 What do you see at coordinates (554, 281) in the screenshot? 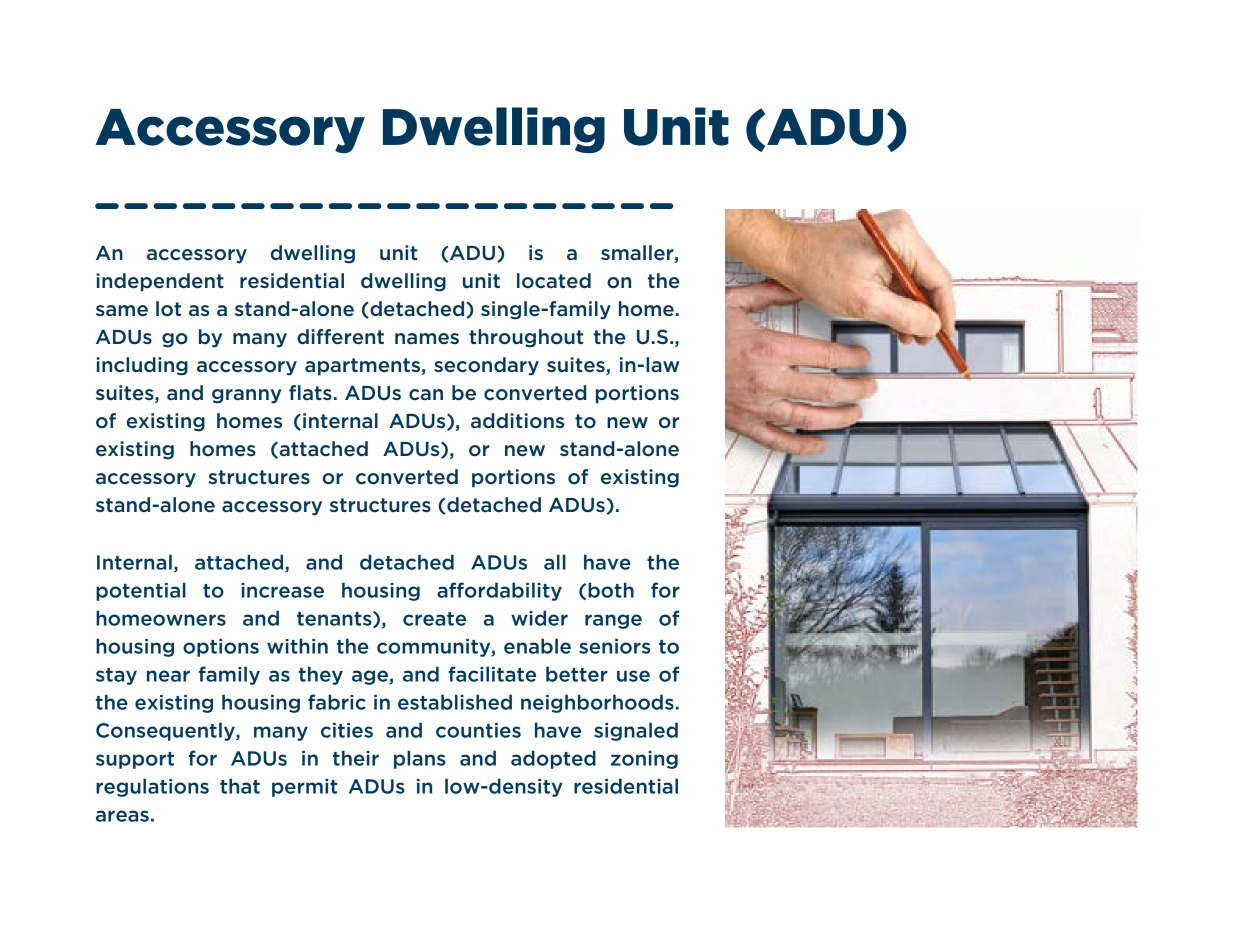
I see `located` at bounding box center [554, 281].
